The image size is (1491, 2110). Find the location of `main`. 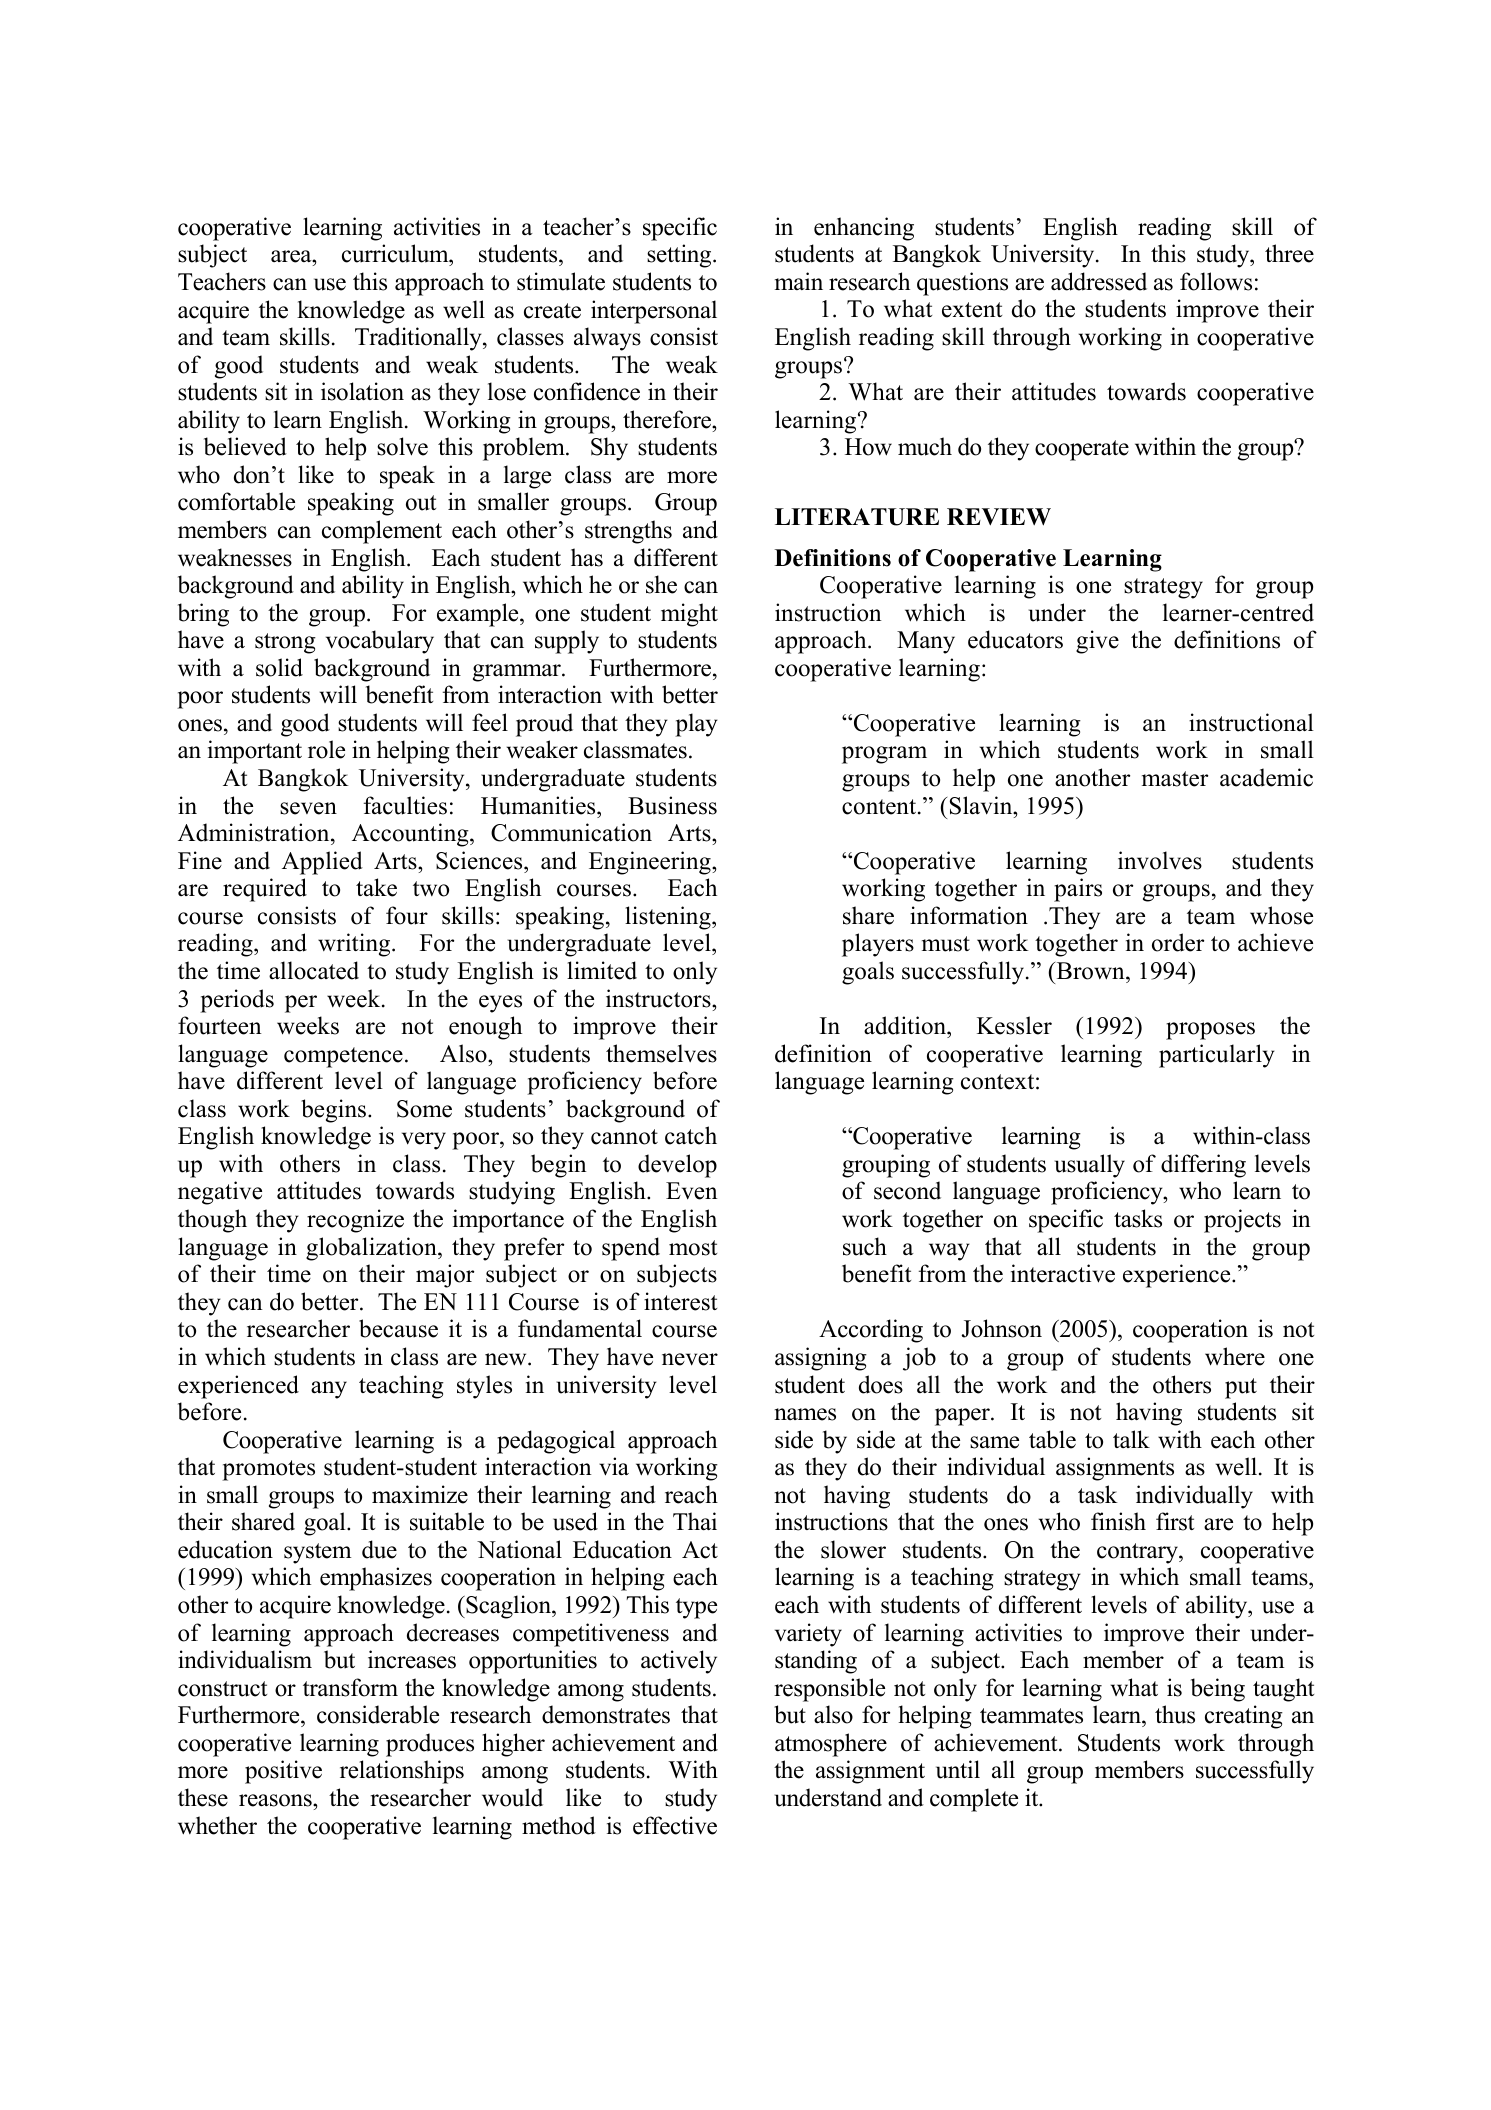

main is located at coordinates (799, 281).
